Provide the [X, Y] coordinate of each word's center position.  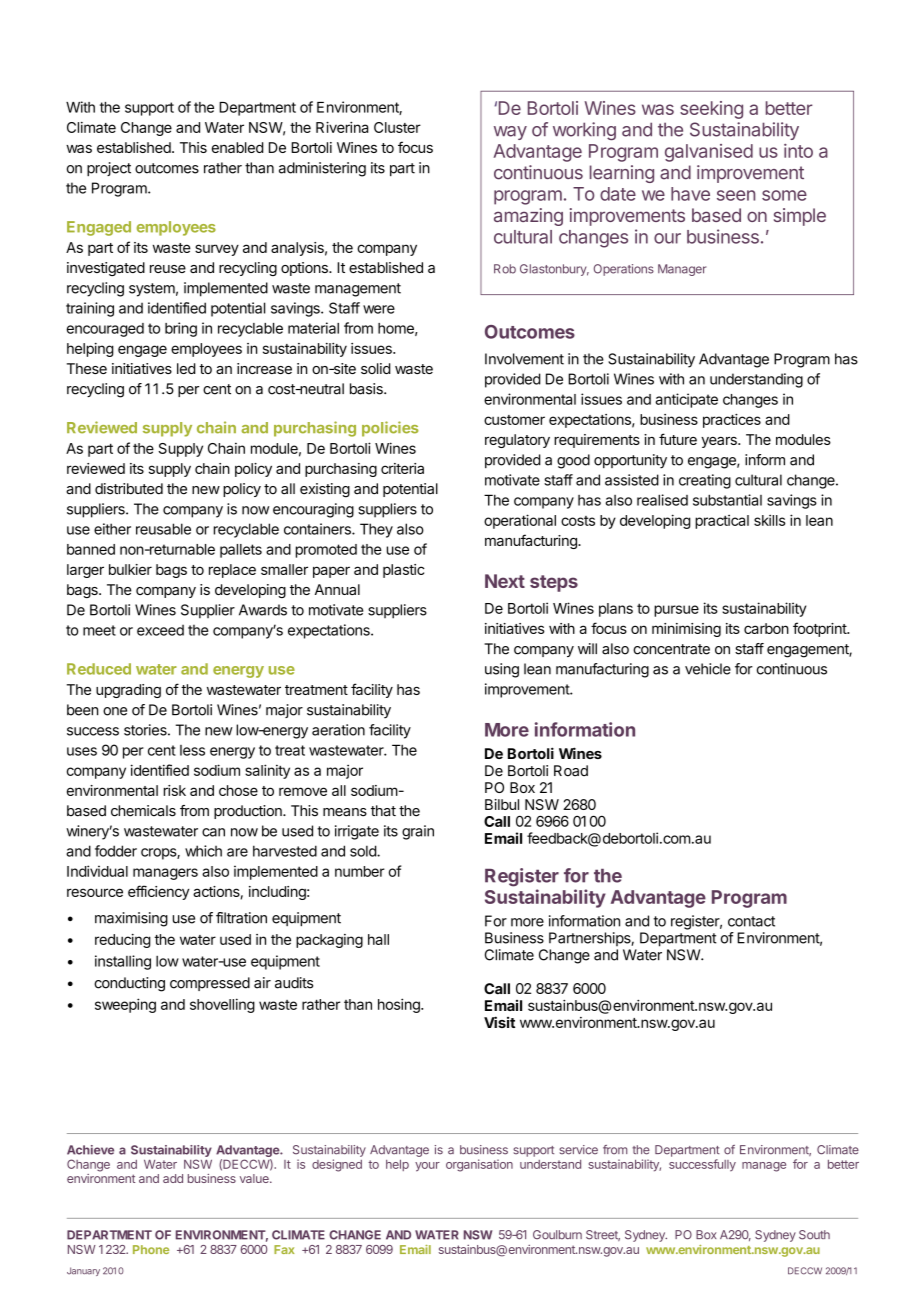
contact [751, 921]
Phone [151, 1249]
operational [520, 521]
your [427, 1167]
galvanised [709, 153]
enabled [237, 147]
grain [418, 832]
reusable [163, 529]
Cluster [397, 127]
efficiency [159, 892]
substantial [727, 500]
